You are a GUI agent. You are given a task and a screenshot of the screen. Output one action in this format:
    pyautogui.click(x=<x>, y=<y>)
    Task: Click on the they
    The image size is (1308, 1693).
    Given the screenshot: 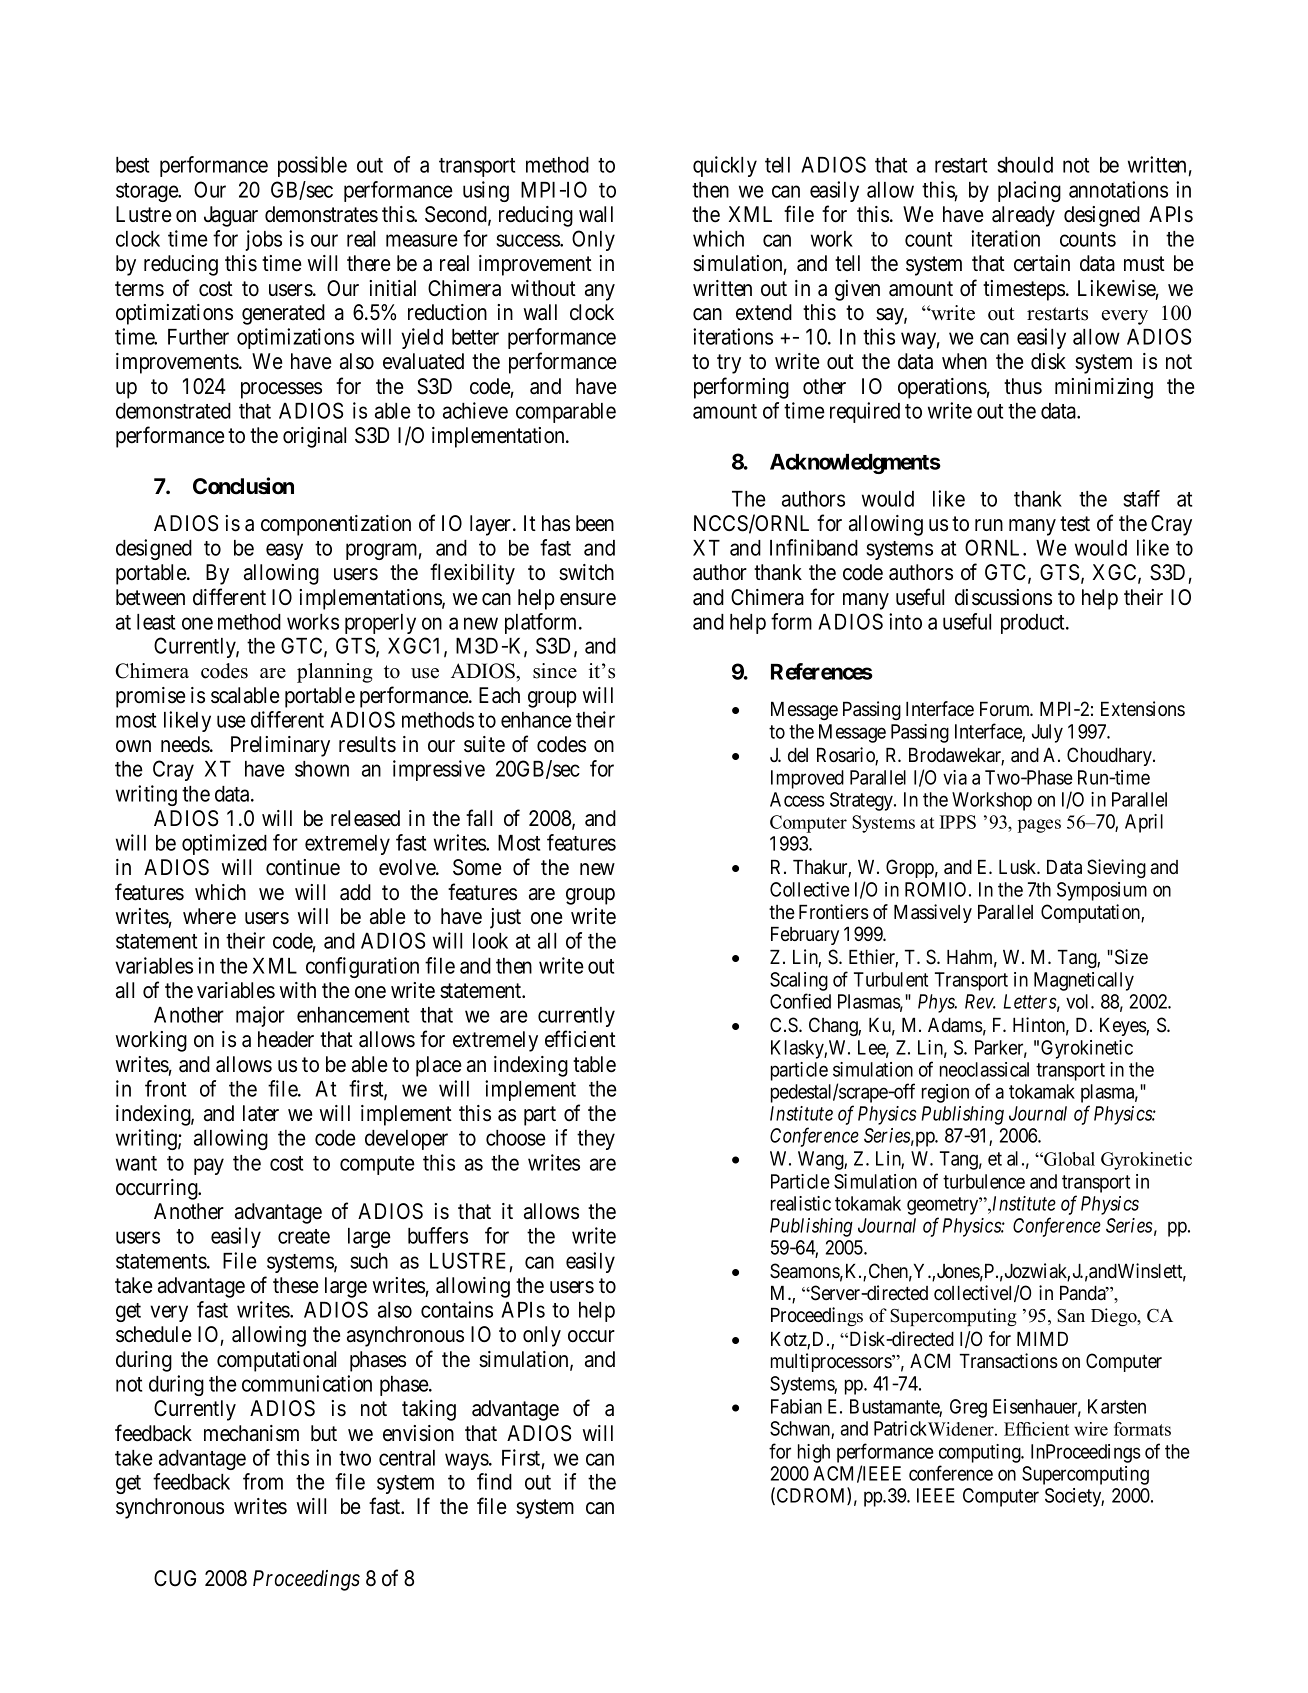 What is the action you would take?
    pyautogui.click(x=596, y=1140)
